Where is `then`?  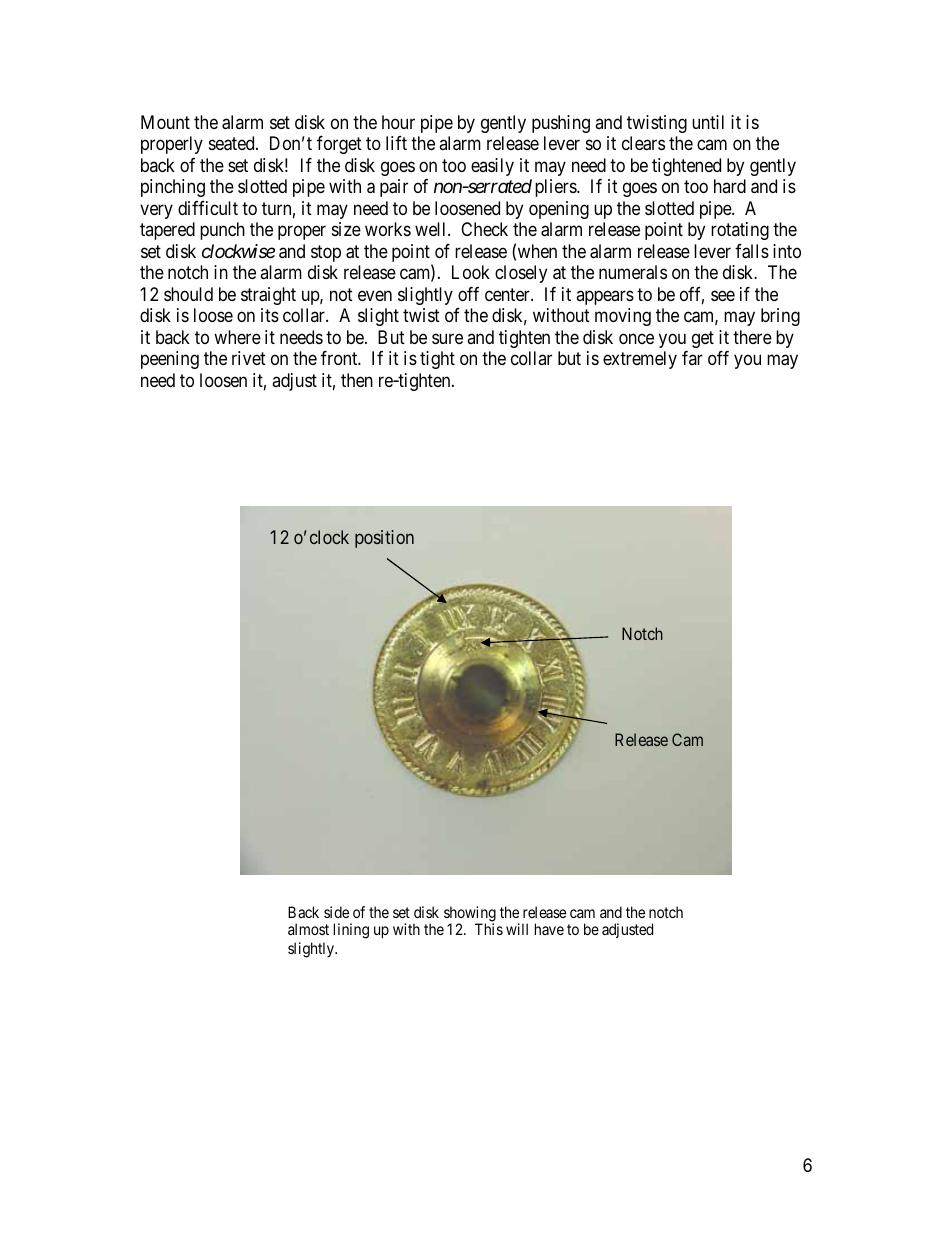 then is located at coordinates (357, 380).
